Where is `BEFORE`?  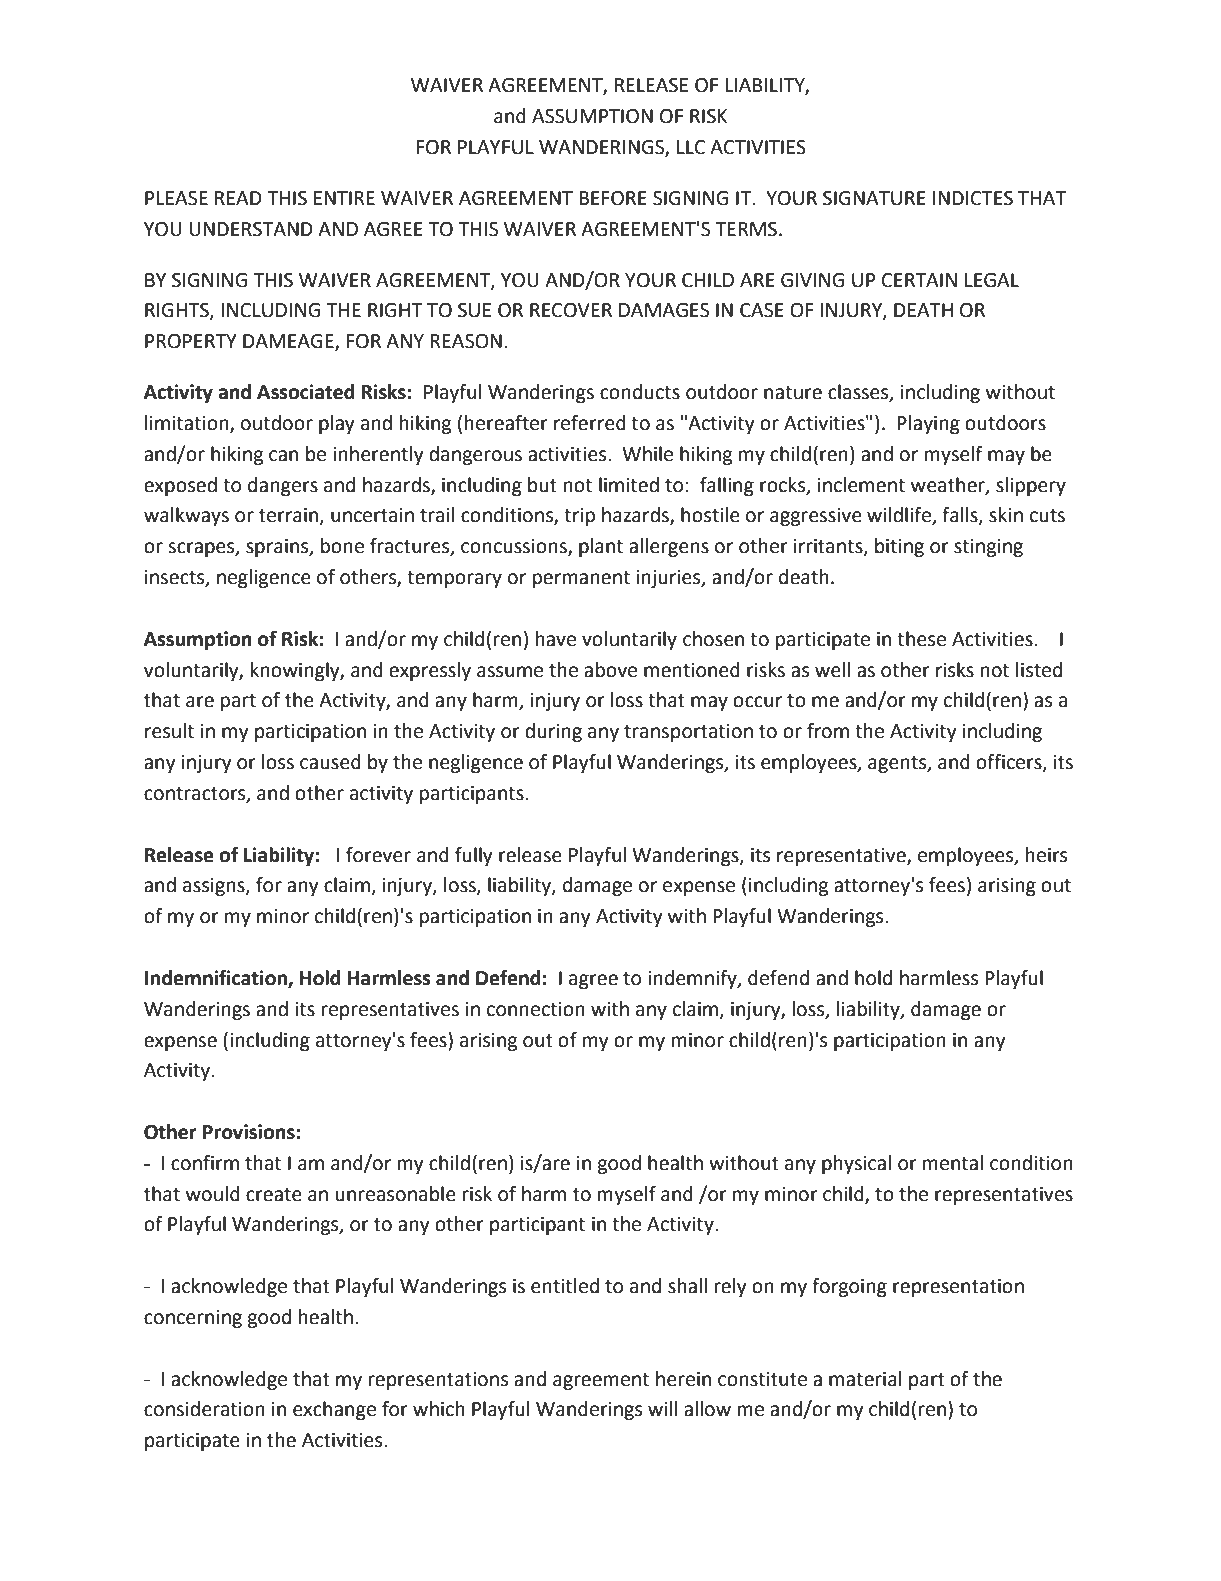 BEFORE is located at coordinates (613, 198).
